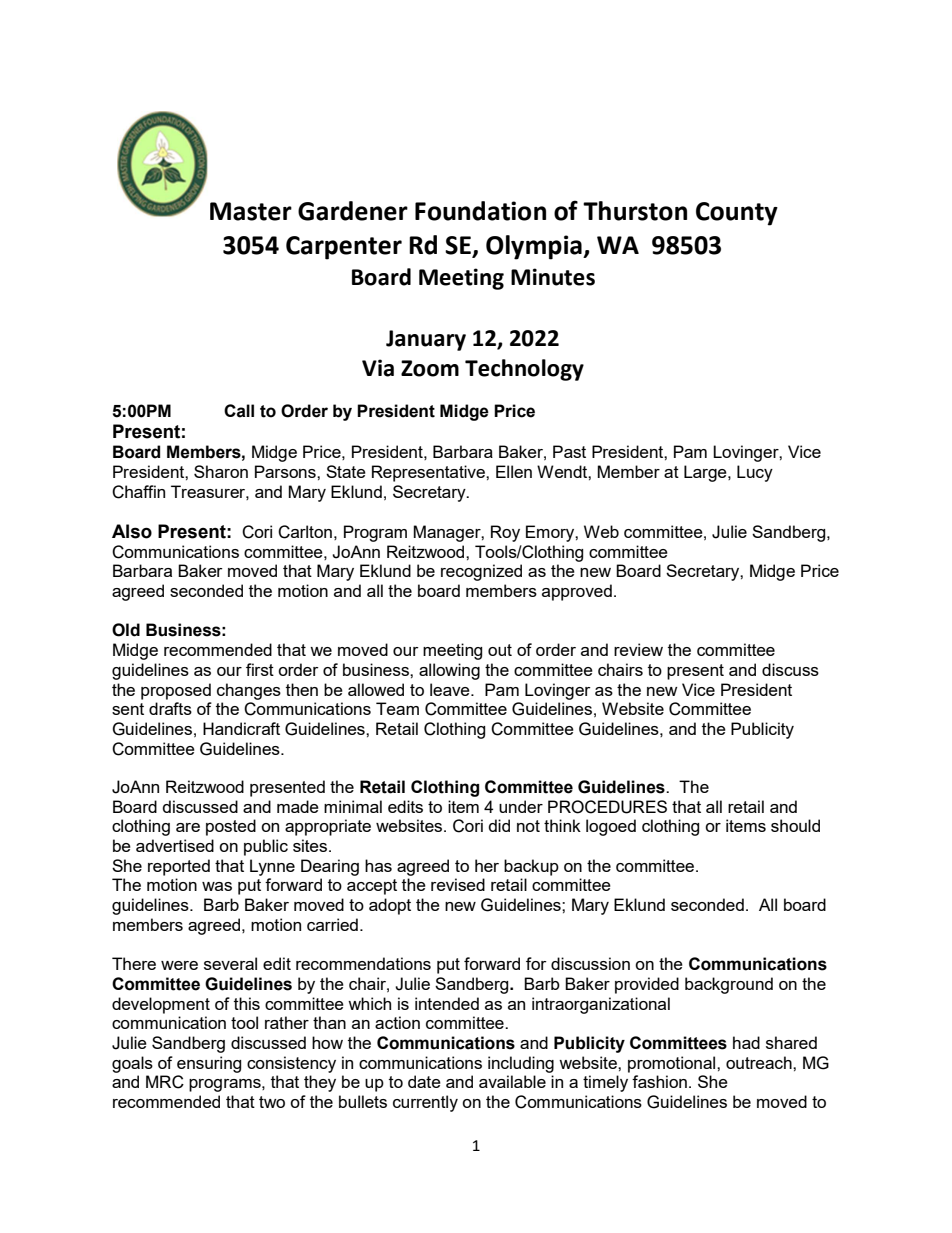 This document has height=1233, width=952. Describe the element at coordinates (737, 214) in the document. I see `County` at that location.
